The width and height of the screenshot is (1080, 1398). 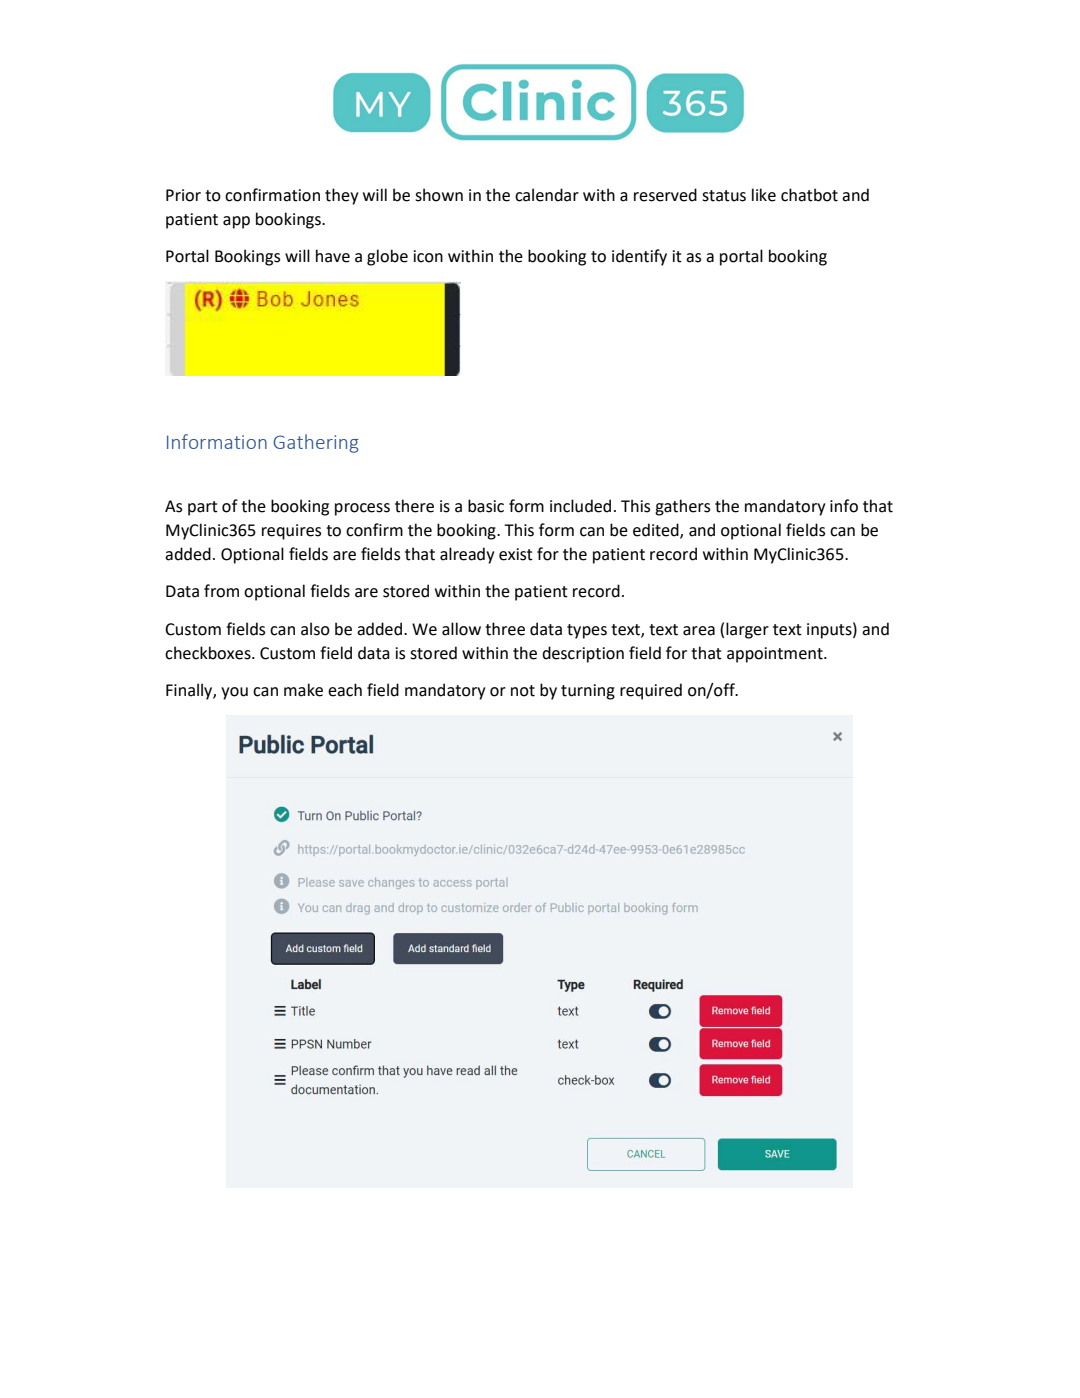 I want to click on larger, so click(x=747, y=630).
